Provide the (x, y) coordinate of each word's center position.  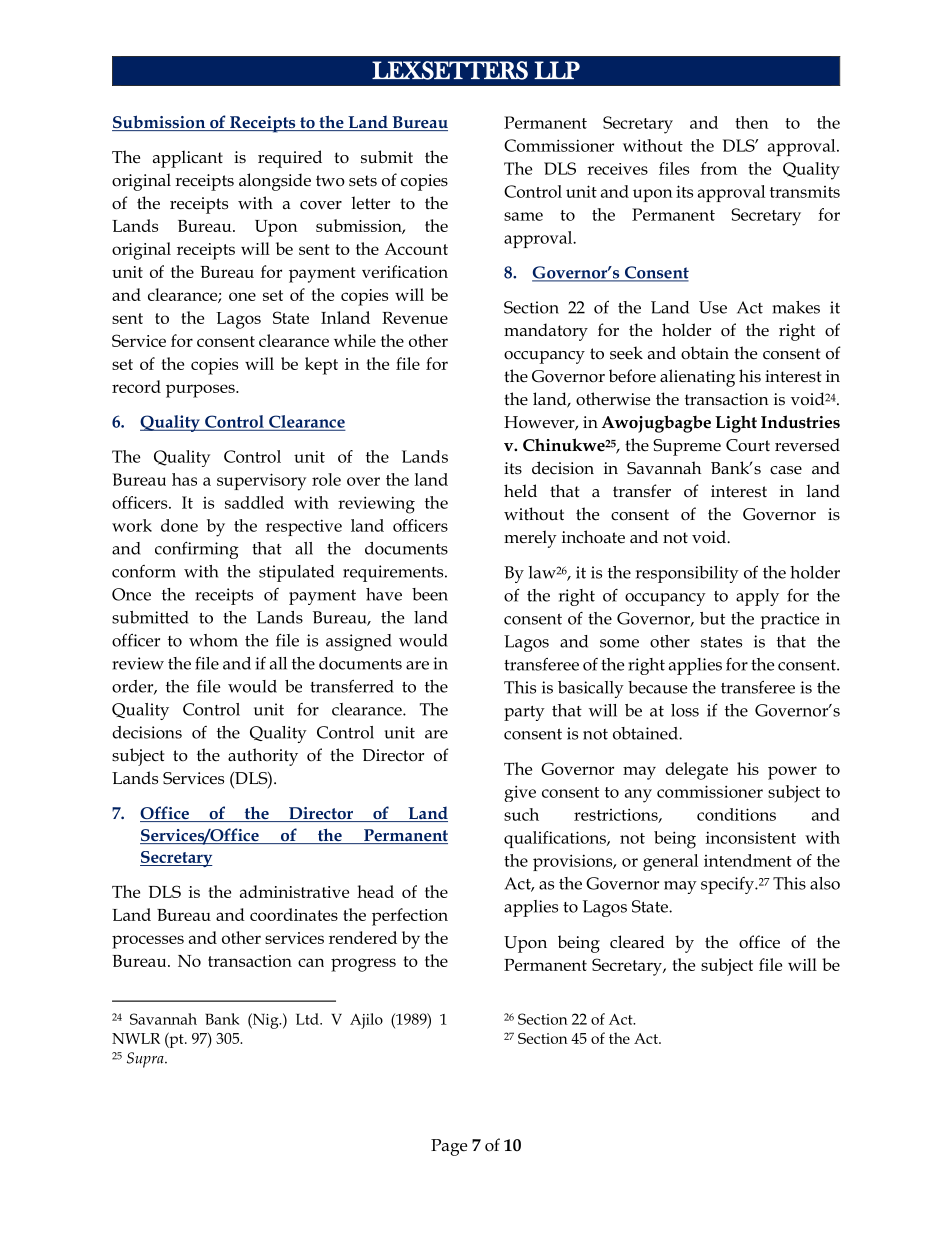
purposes (201, 391)
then (752, 122)
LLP (557, 70)
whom (213, 640)
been (430, 594)
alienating (697, 378)
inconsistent (751, 837)
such (521, 814)
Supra (146, 1060)
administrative (294, 891)
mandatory (546, 332)
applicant (188, 159)
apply (757, 597)
